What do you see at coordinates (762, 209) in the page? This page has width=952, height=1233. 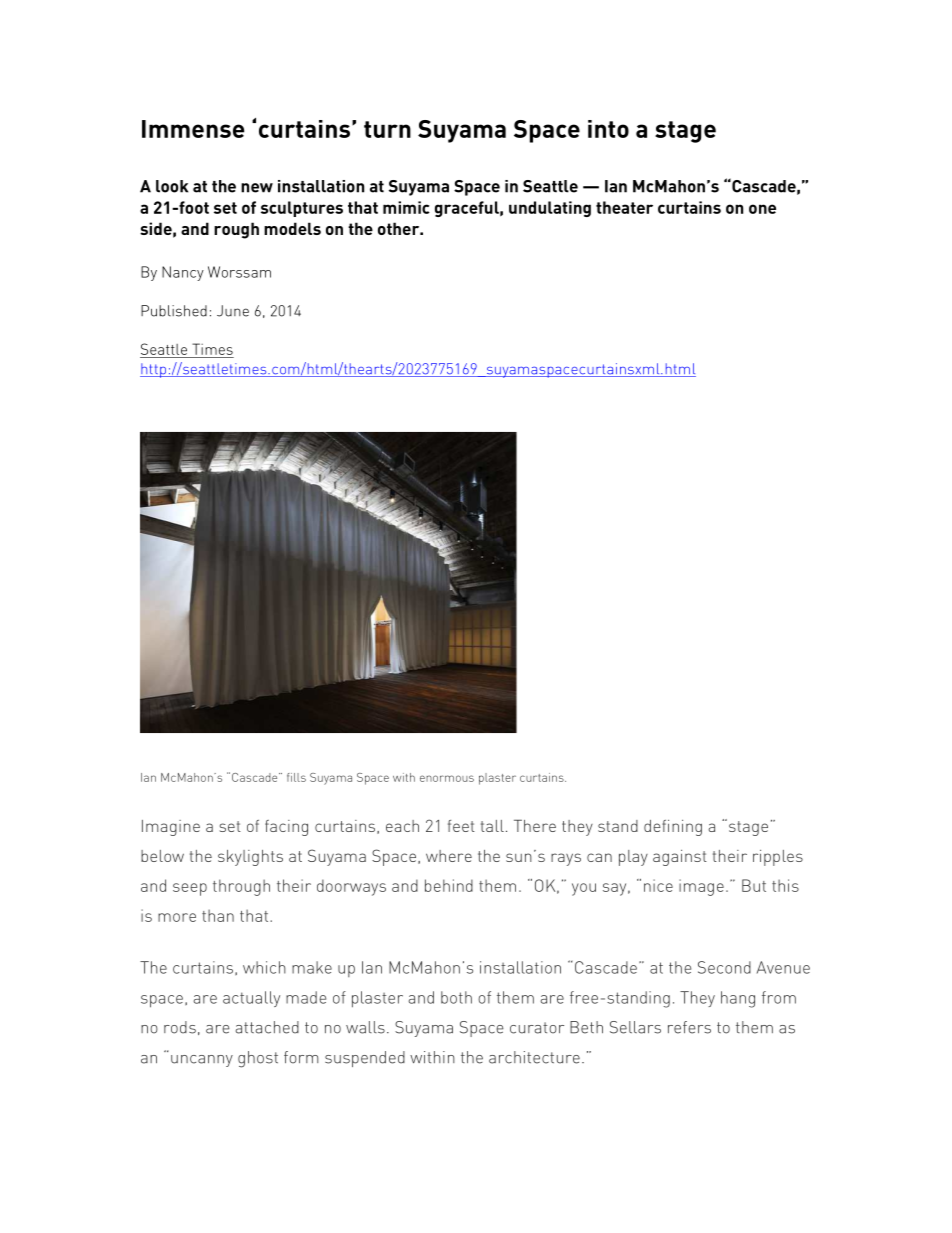 I see `one` at bounding box center [762, 209].
